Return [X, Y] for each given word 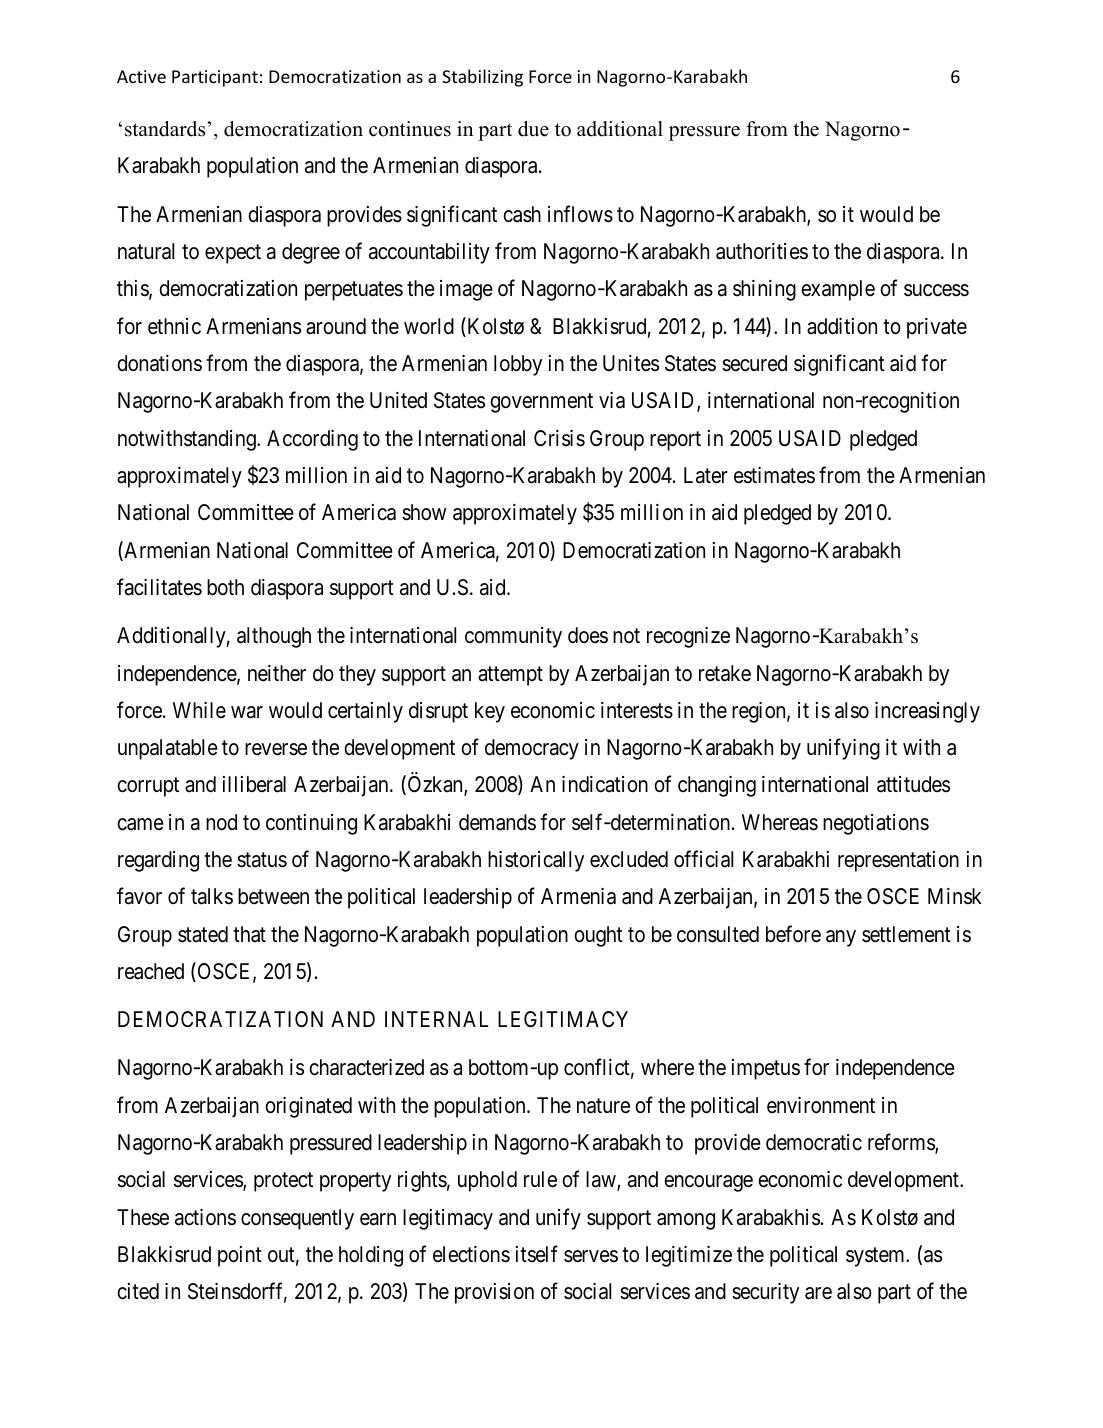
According [312, 440]
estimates [774, 475]
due [533, 129]
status [262, 860]
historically [536, 861]
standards [165, 129]
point [240, 1256]
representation [898, 861]
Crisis [559, 438]
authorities [762, 251]
